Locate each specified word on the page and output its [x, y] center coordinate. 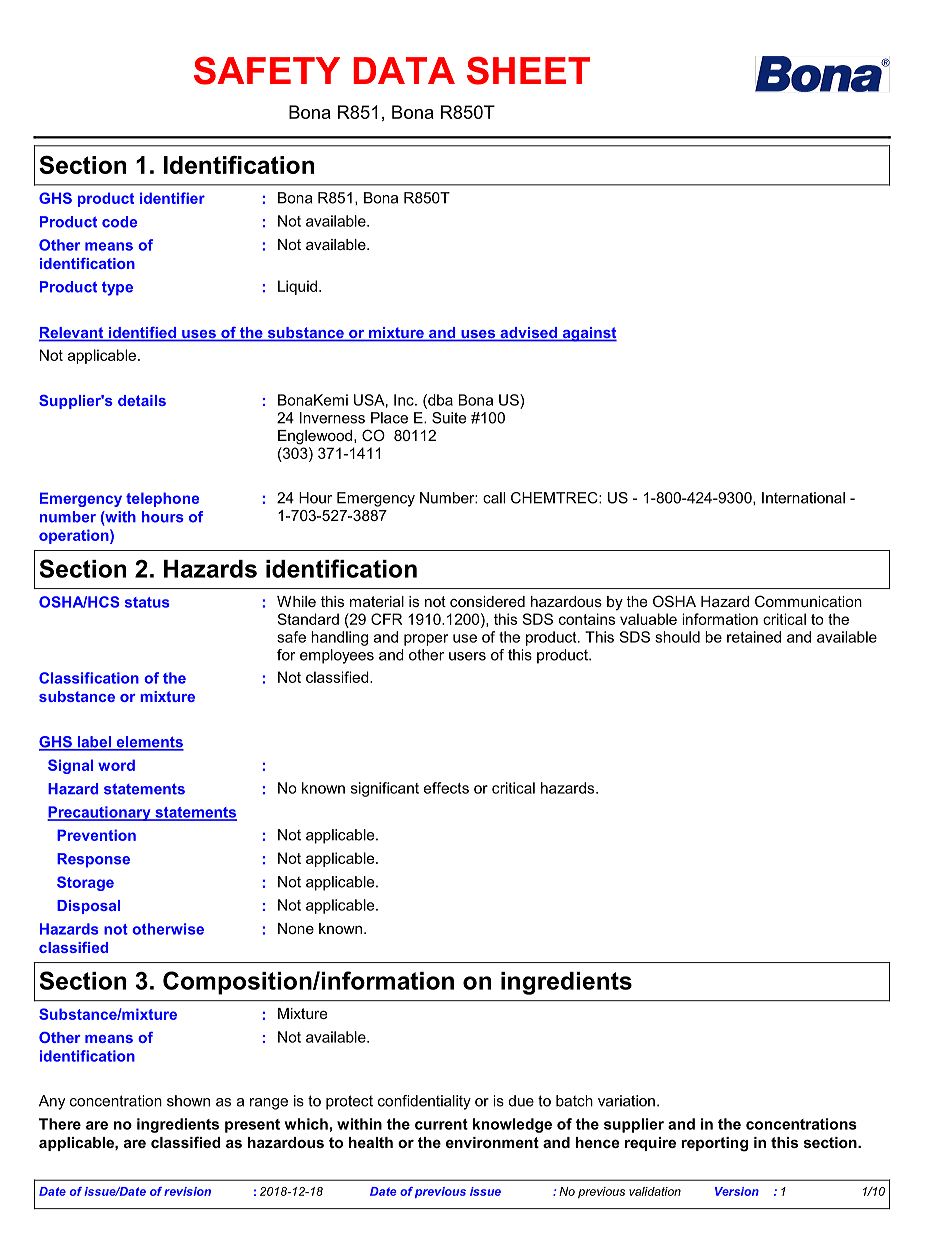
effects [446, 788]
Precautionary [100, 813]
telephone [162, 499]
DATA [404, 70]
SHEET [528, 70]
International [803, 498]
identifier [172, 198]
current [441, 1124]
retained [754, 637]
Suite [449, 418]
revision [187, 1191]
